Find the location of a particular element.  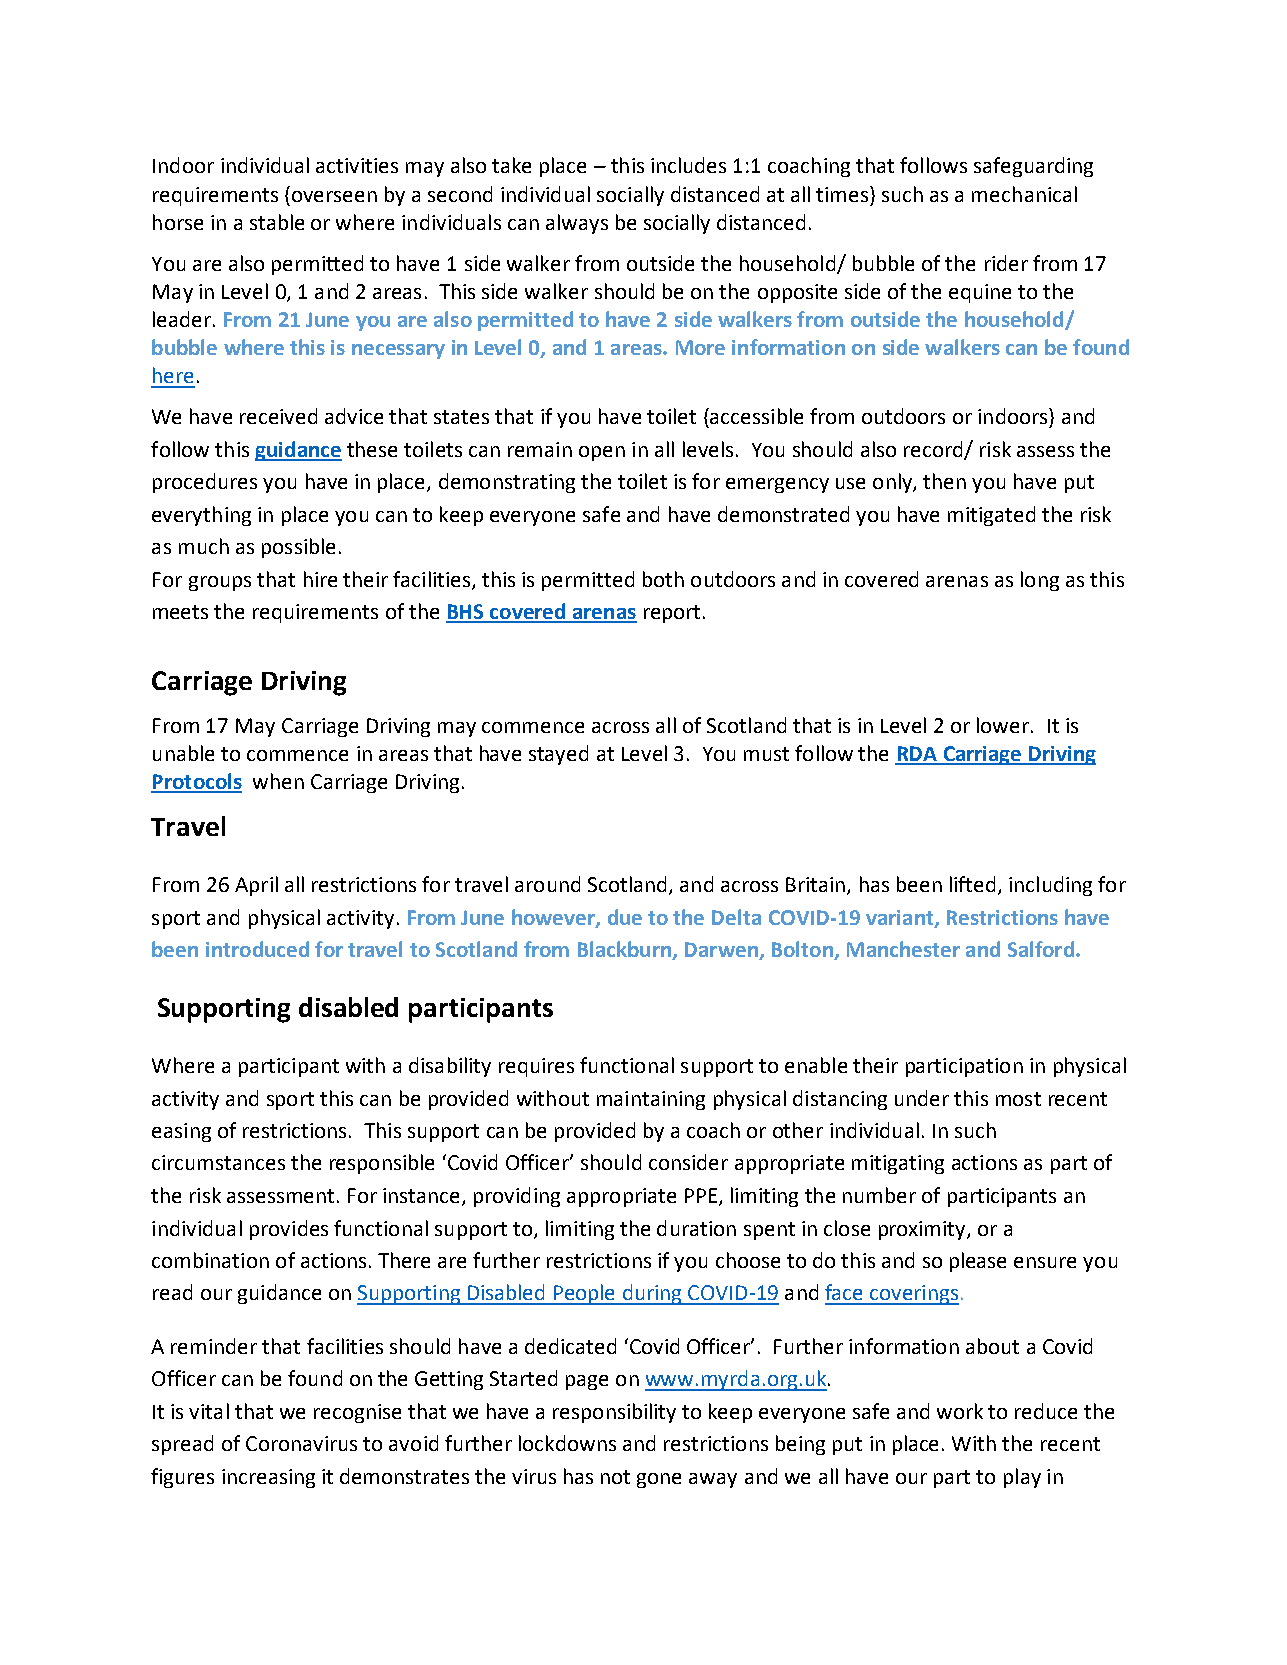

report is located at coordinates (672, 614).
